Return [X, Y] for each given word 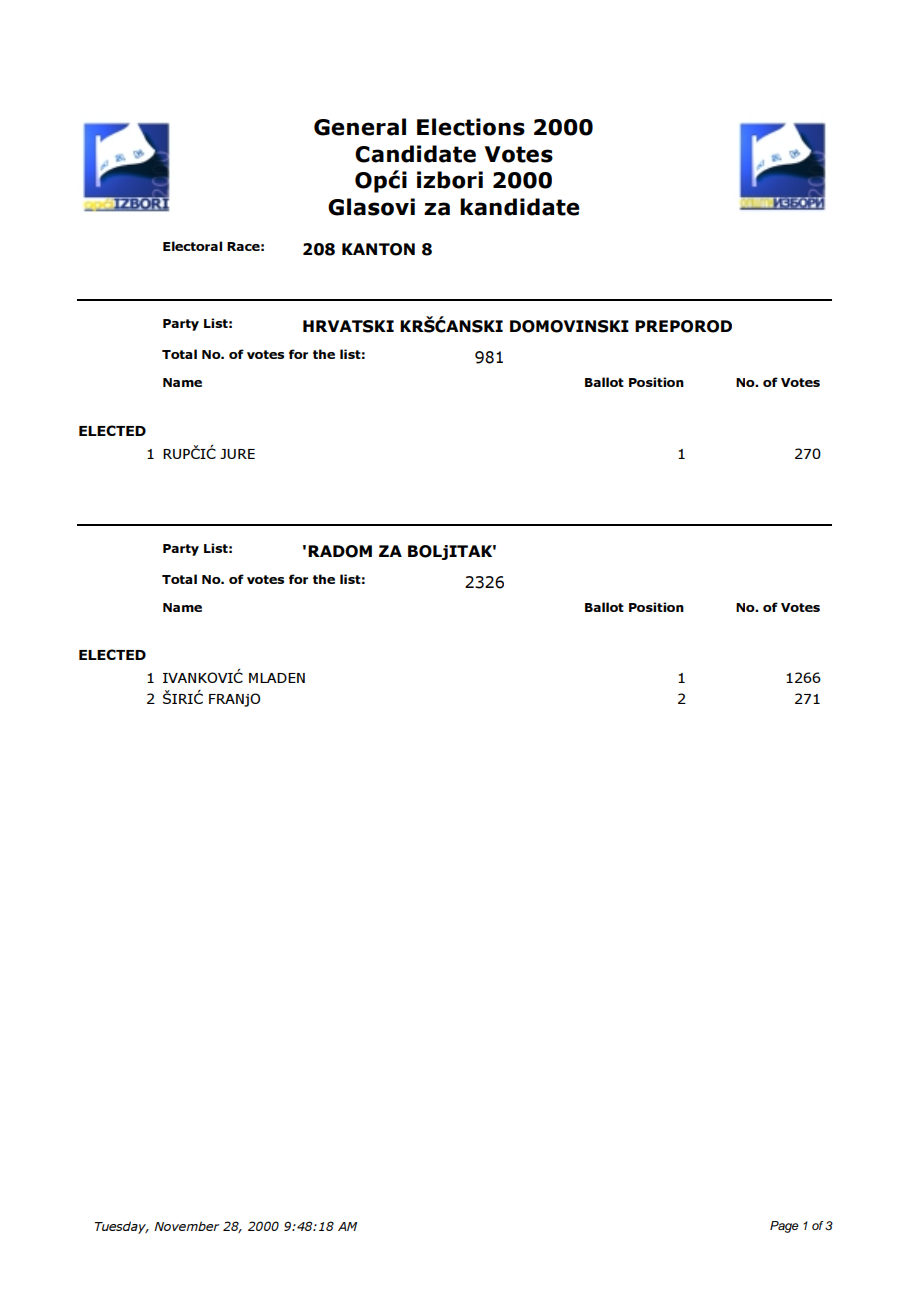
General [360, 127]
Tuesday [121, 1227]
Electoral [192, 246]
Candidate [415, 154]
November [187, 1226]
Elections [471, 127]
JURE [237, 454]
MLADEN [277, 678]
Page [784, 1227]
